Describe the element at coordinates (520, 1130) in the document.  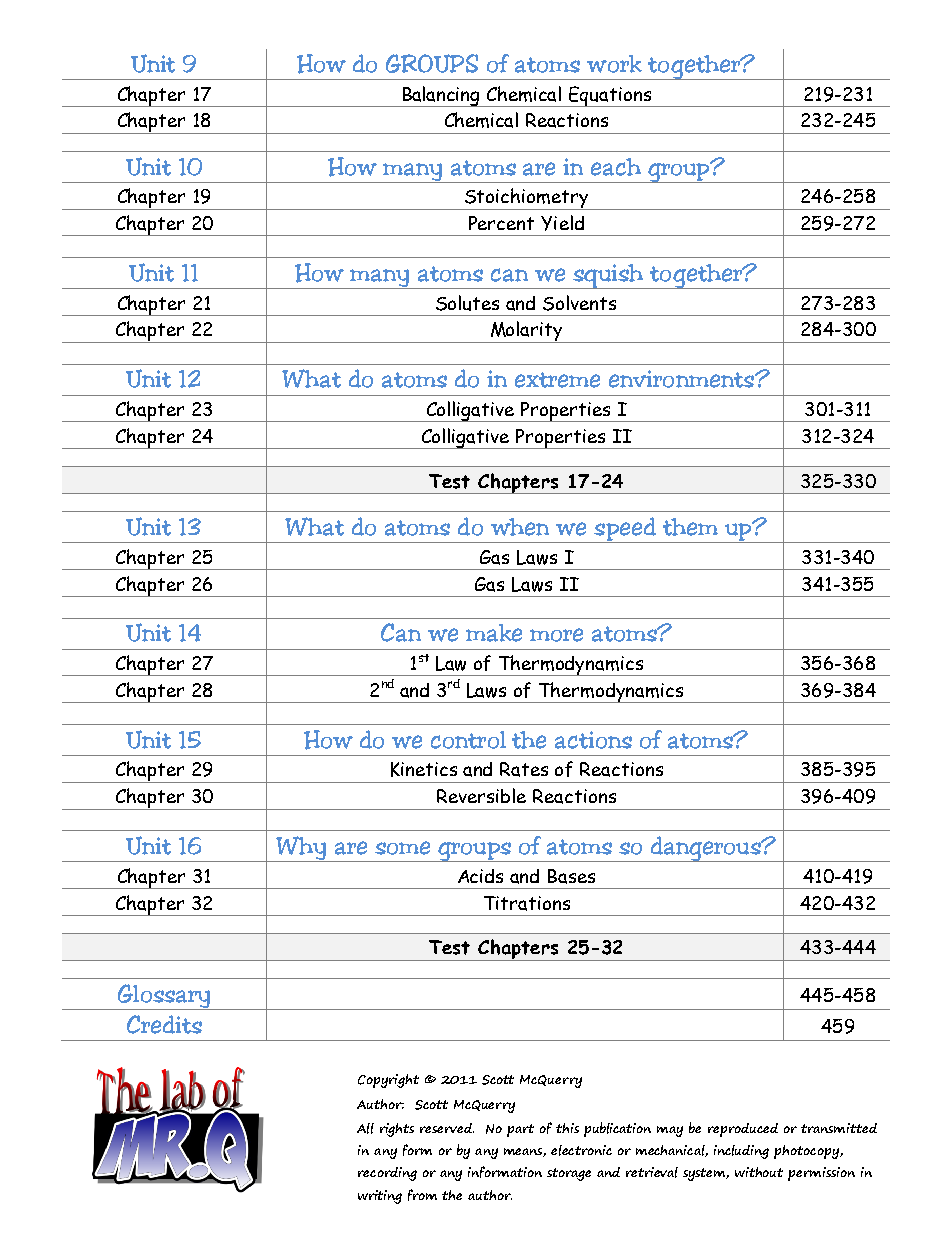
I see `part` at that location.
